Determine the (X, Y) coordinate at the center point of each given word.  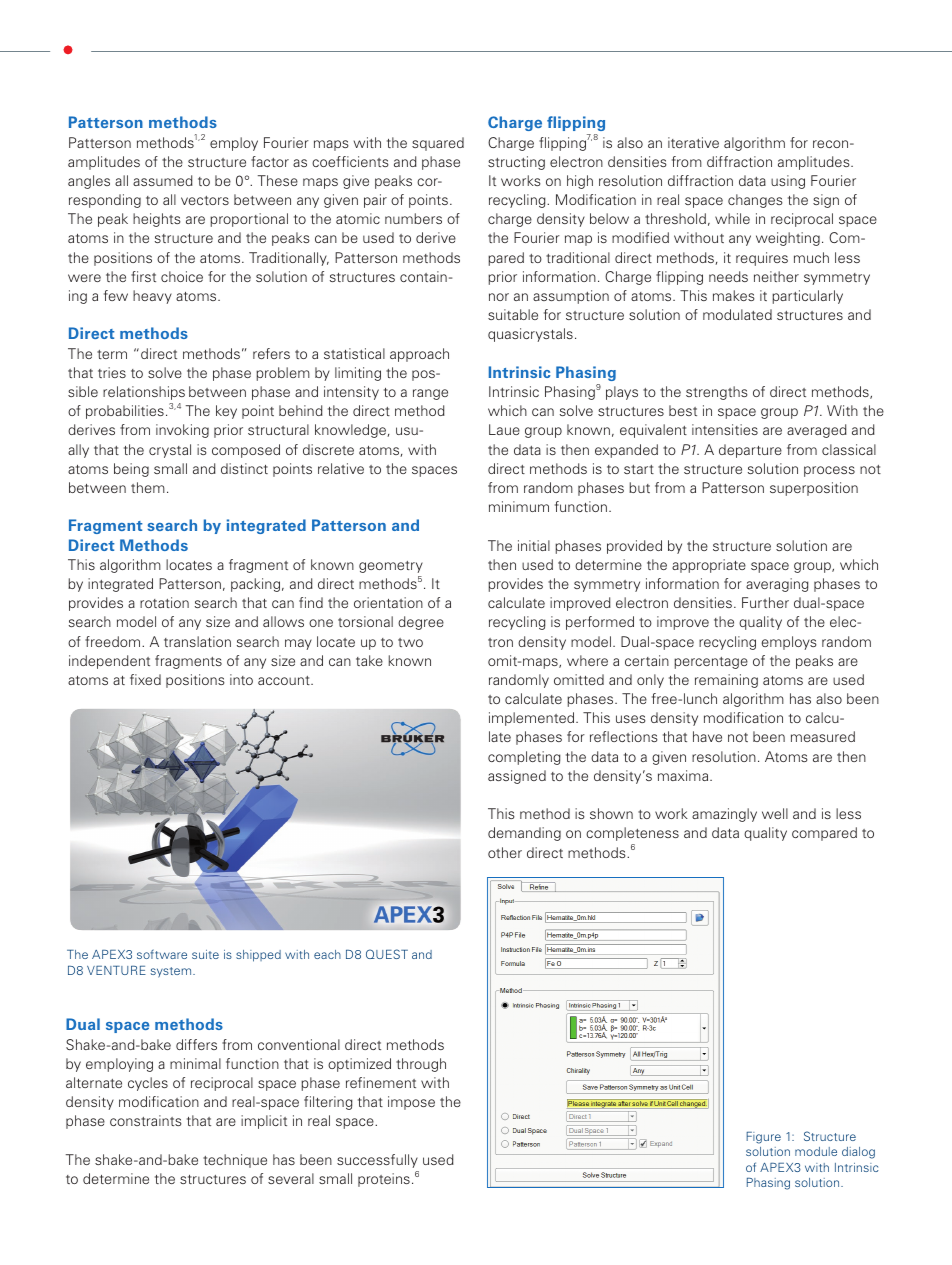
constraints (146, 1120)
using (788, 182)
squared (438, 144)
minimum (519, 506)
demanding (524, 834)
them (148, 487)
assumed (163, 180)
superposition (814, 489)
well (775, 813)
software (162, 954)
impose (411, 1103)
